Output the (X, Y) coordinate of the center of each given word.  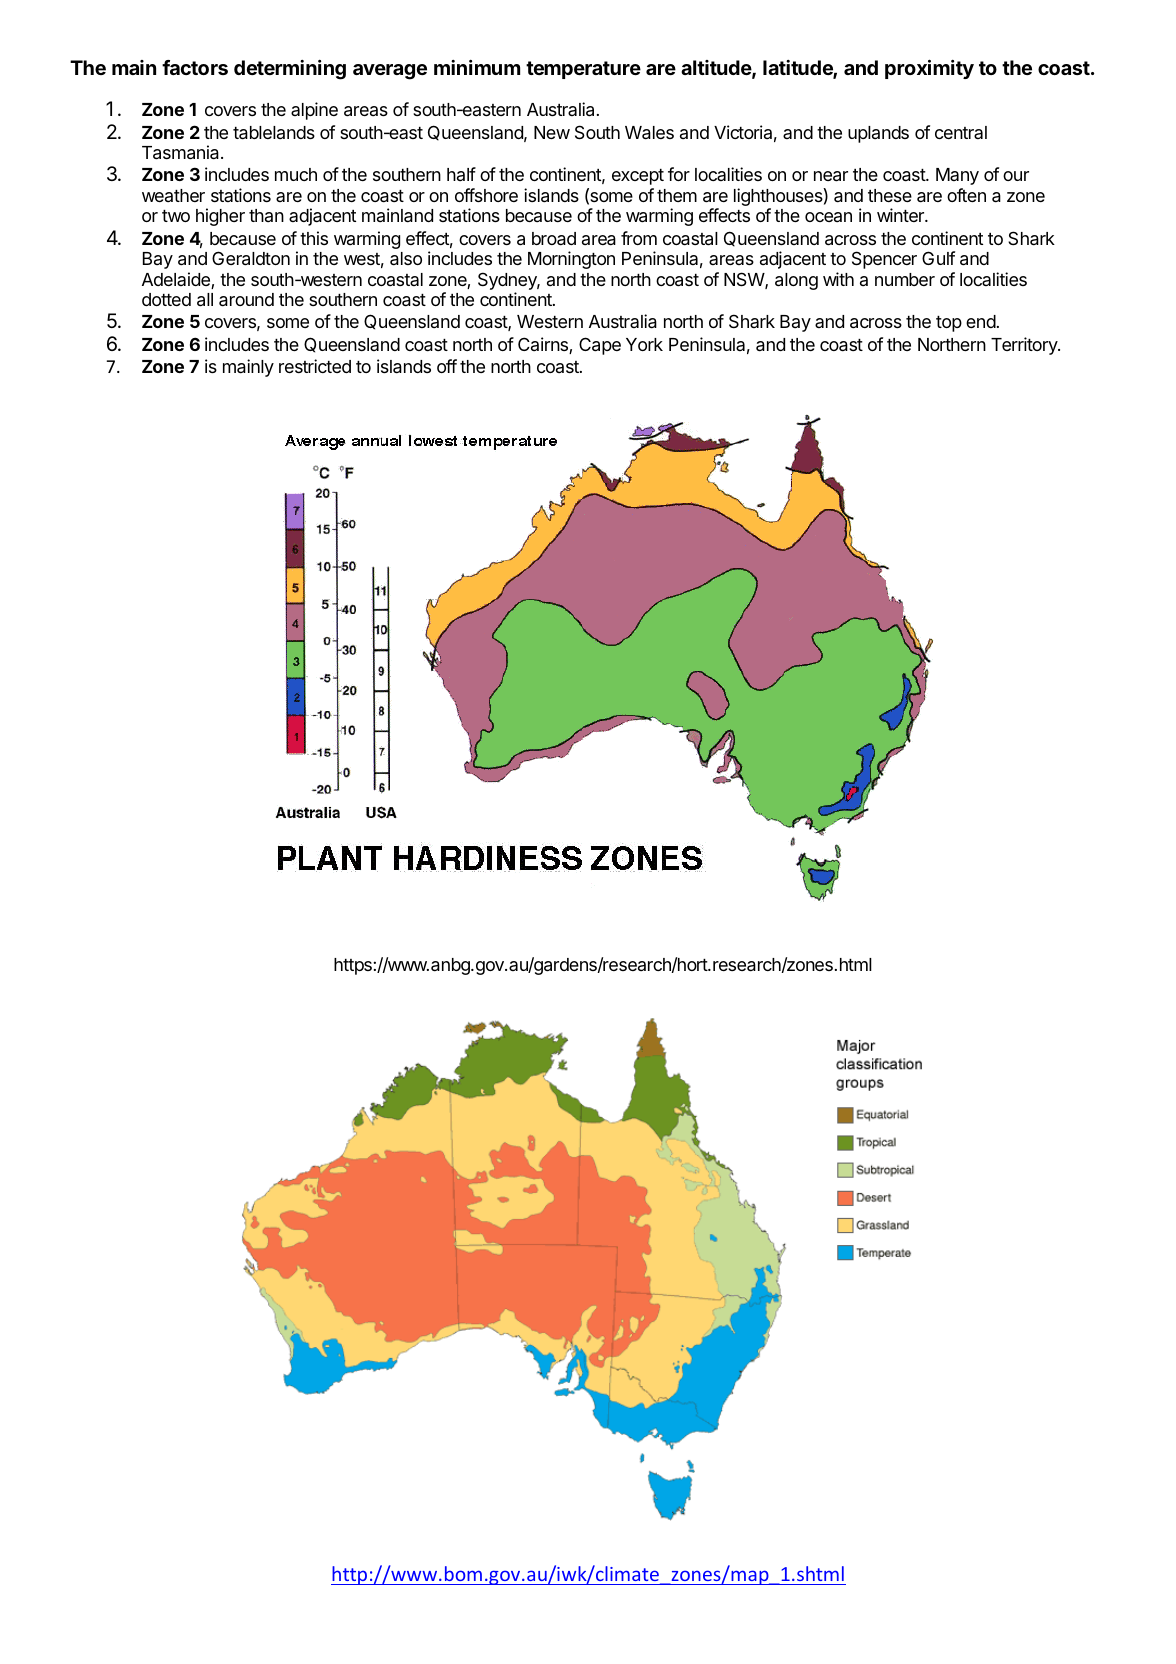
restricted (315, 366)
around (246, 300)
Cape (600, 346)
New (552, 132)
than (266, 215)
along (796, 281)
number (905, 279)
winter (901, 215)
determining (290, 70)
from (639, 238)
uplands (878, 134)
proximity (929, 69)
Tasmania (182, 152)
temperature (583, 70)
